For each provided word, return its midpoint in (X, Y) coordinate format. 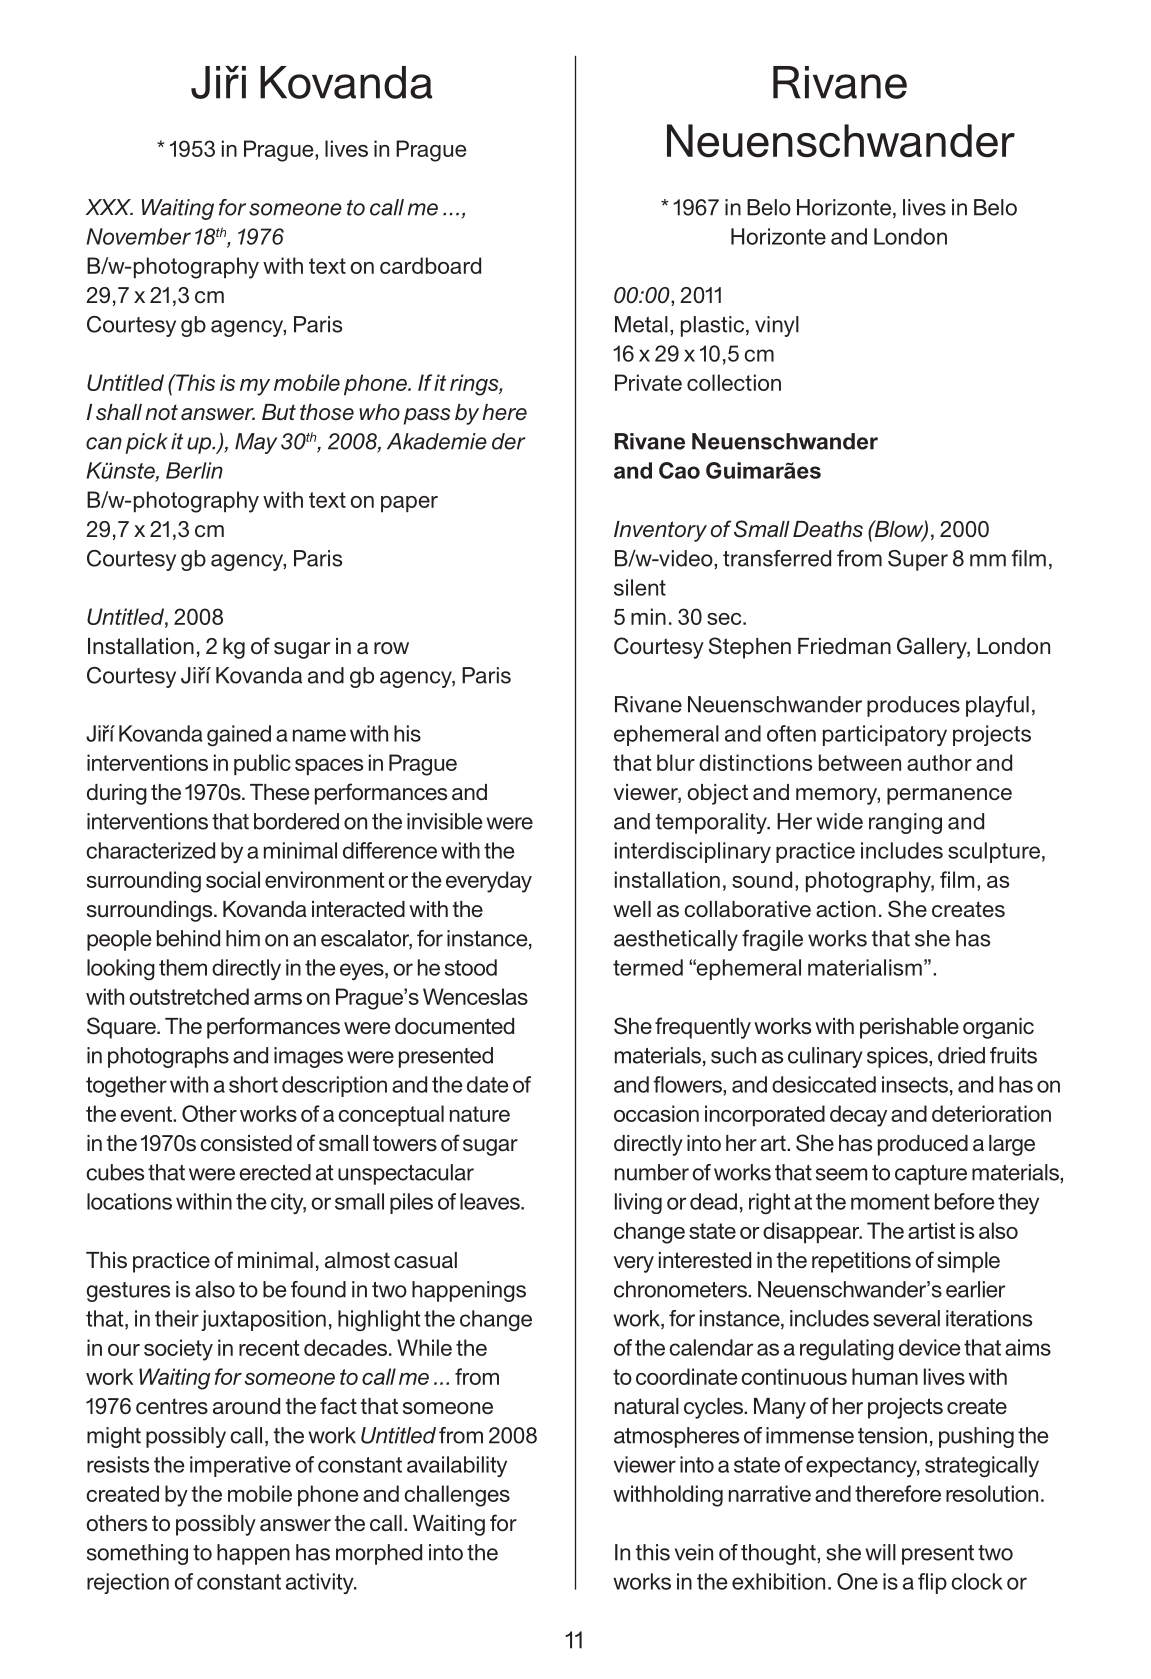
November (138, 236)
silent (640, 587)
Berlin (194, 470)
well (632, 909)
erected (275, 1172)
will (880, 1552)
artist (931, 1230)
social (233, 879)
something (137, 1554)
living (638, 1203)
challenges (457, 1496)
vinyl (777, 326)
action (846, 909)
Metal (641, 324)
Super (918, 560)
